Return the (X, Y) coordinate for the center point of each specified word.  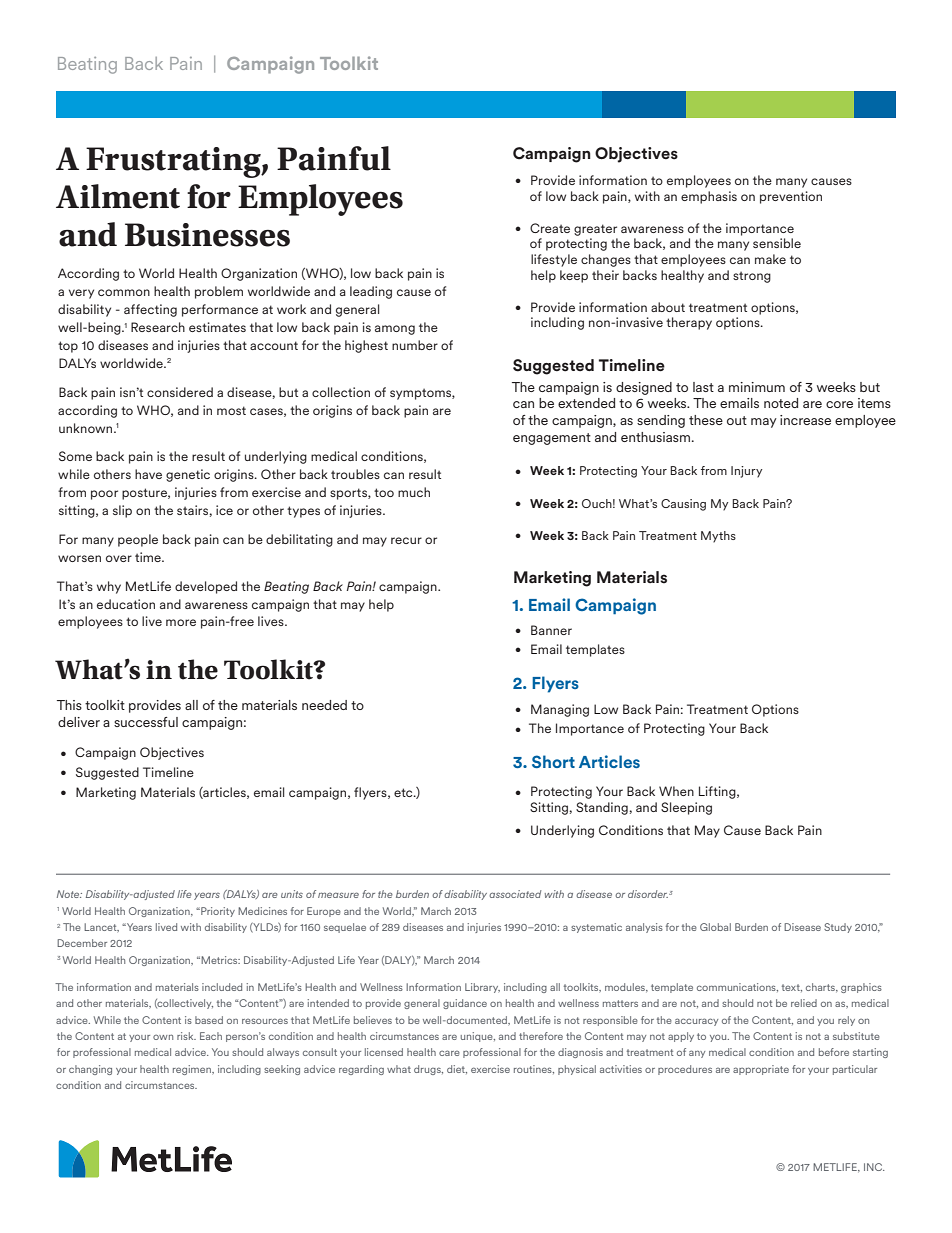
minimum (757, 387)
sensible (777, 243)
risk (186, 1036)
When (676, 791)
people (138, 540)
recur (406, 540)
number (415, 345)
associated (515, 894)
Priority (217, 912)
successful (146, 722)
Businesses (207, 235)
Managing (560, 710)
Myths (718, 537)
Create (550, 228)
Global (715, 927)
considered (180, 392)
